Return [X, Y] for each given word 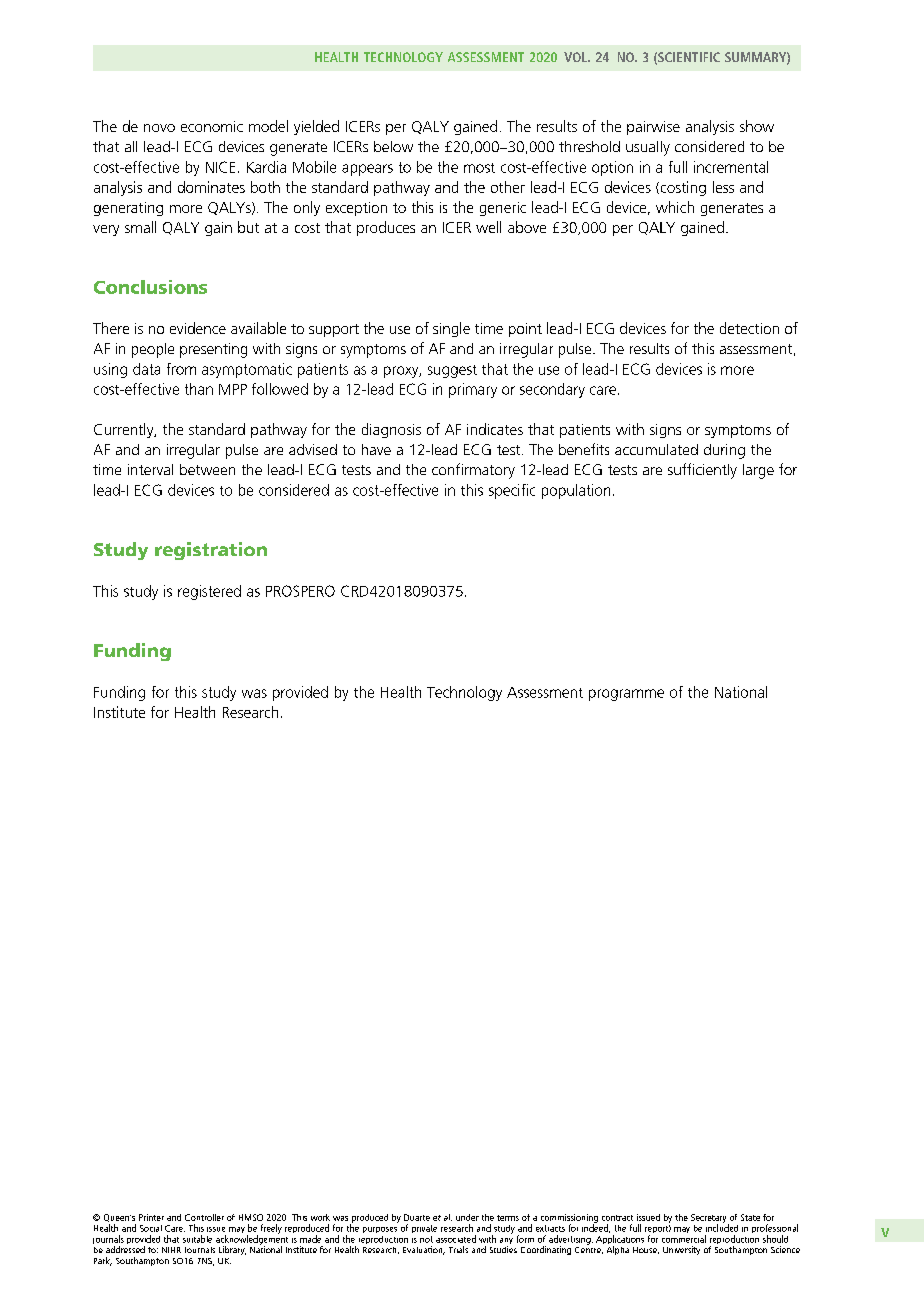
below [393, 146]
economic [212, 126]
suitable [197, 1239]
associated [456, 1239]
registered [209, 592]
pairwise [653, 128]
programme [626, 695]
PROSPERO [300, 591]
